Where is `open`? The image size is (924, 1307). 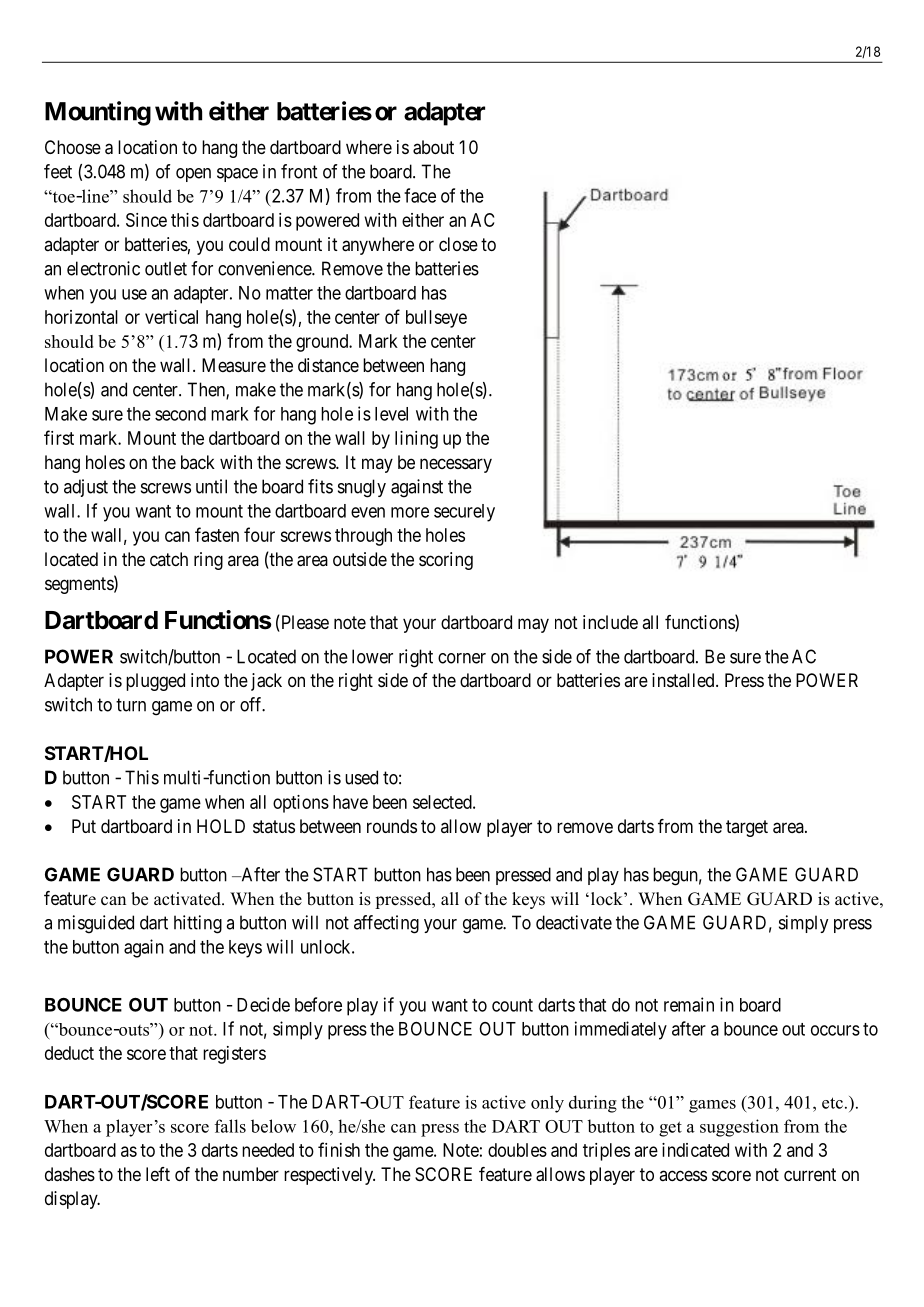 open is located at coordinates (193, 175).
